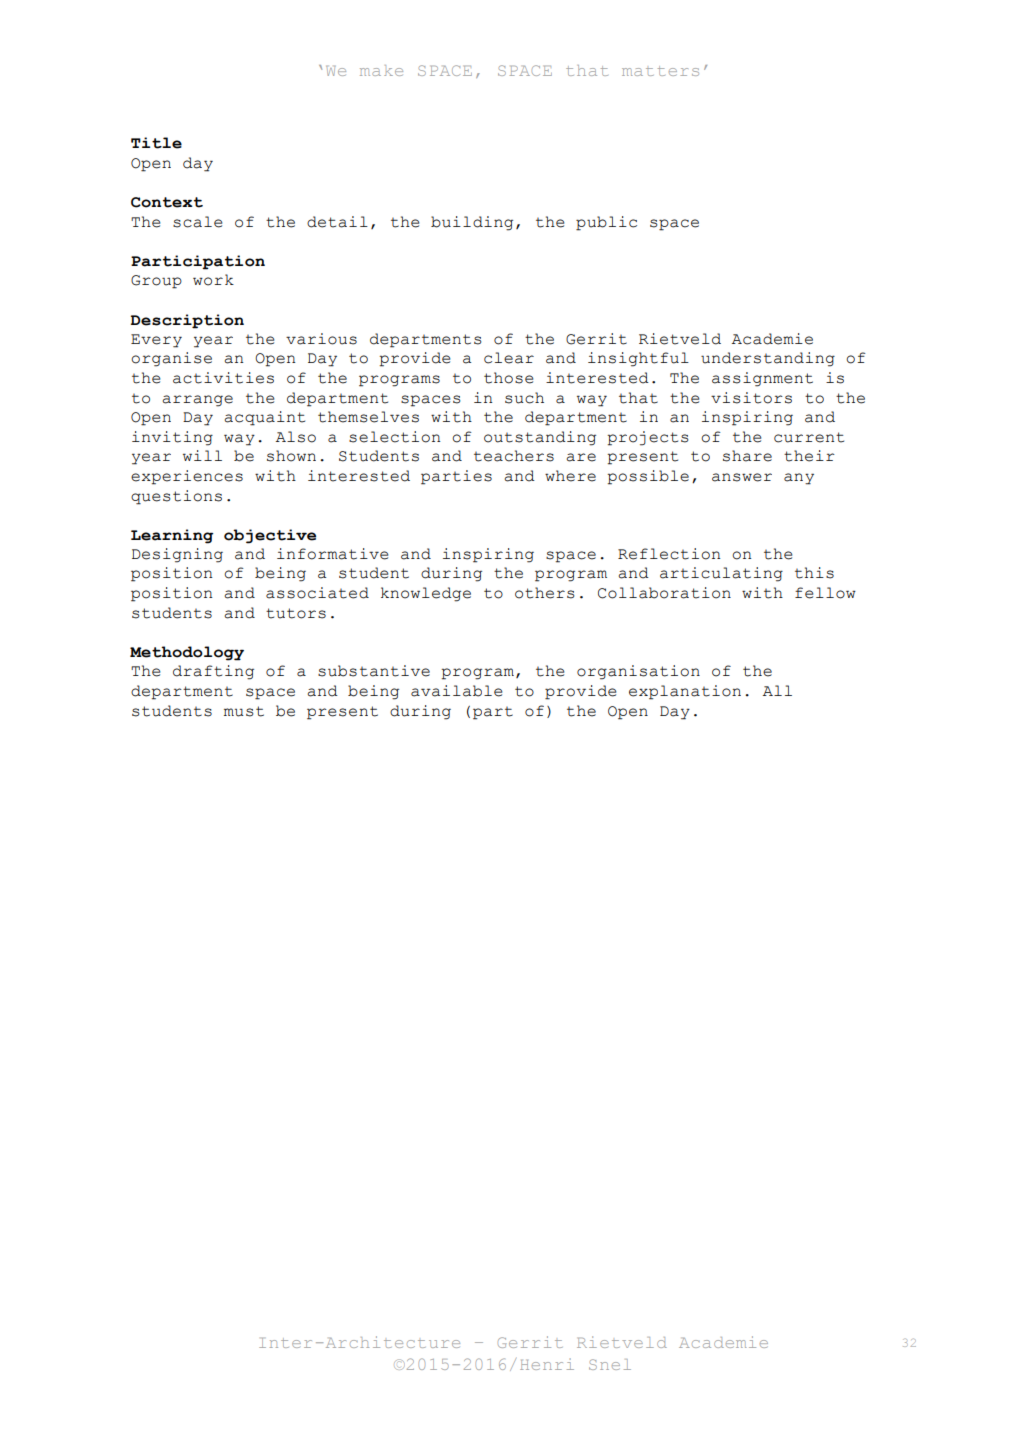 This screenshot has height=1453, width=1028. I want to click on available, so click(457, 691).
